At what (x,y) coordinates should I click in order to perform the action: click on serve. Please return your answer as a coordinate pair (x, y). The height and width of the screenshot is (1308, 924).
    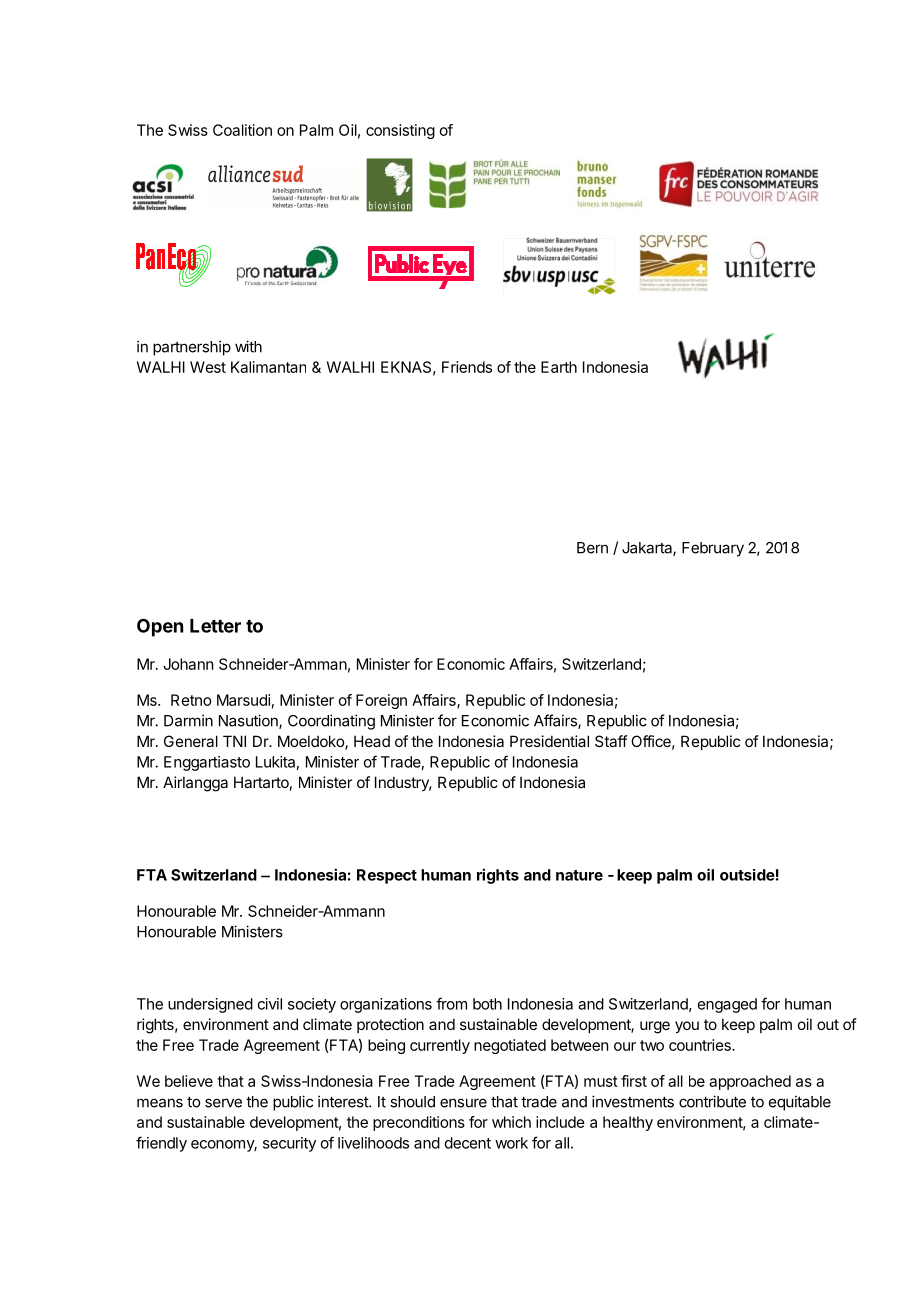
    Looking at the image, I should click on (223, 1103).
